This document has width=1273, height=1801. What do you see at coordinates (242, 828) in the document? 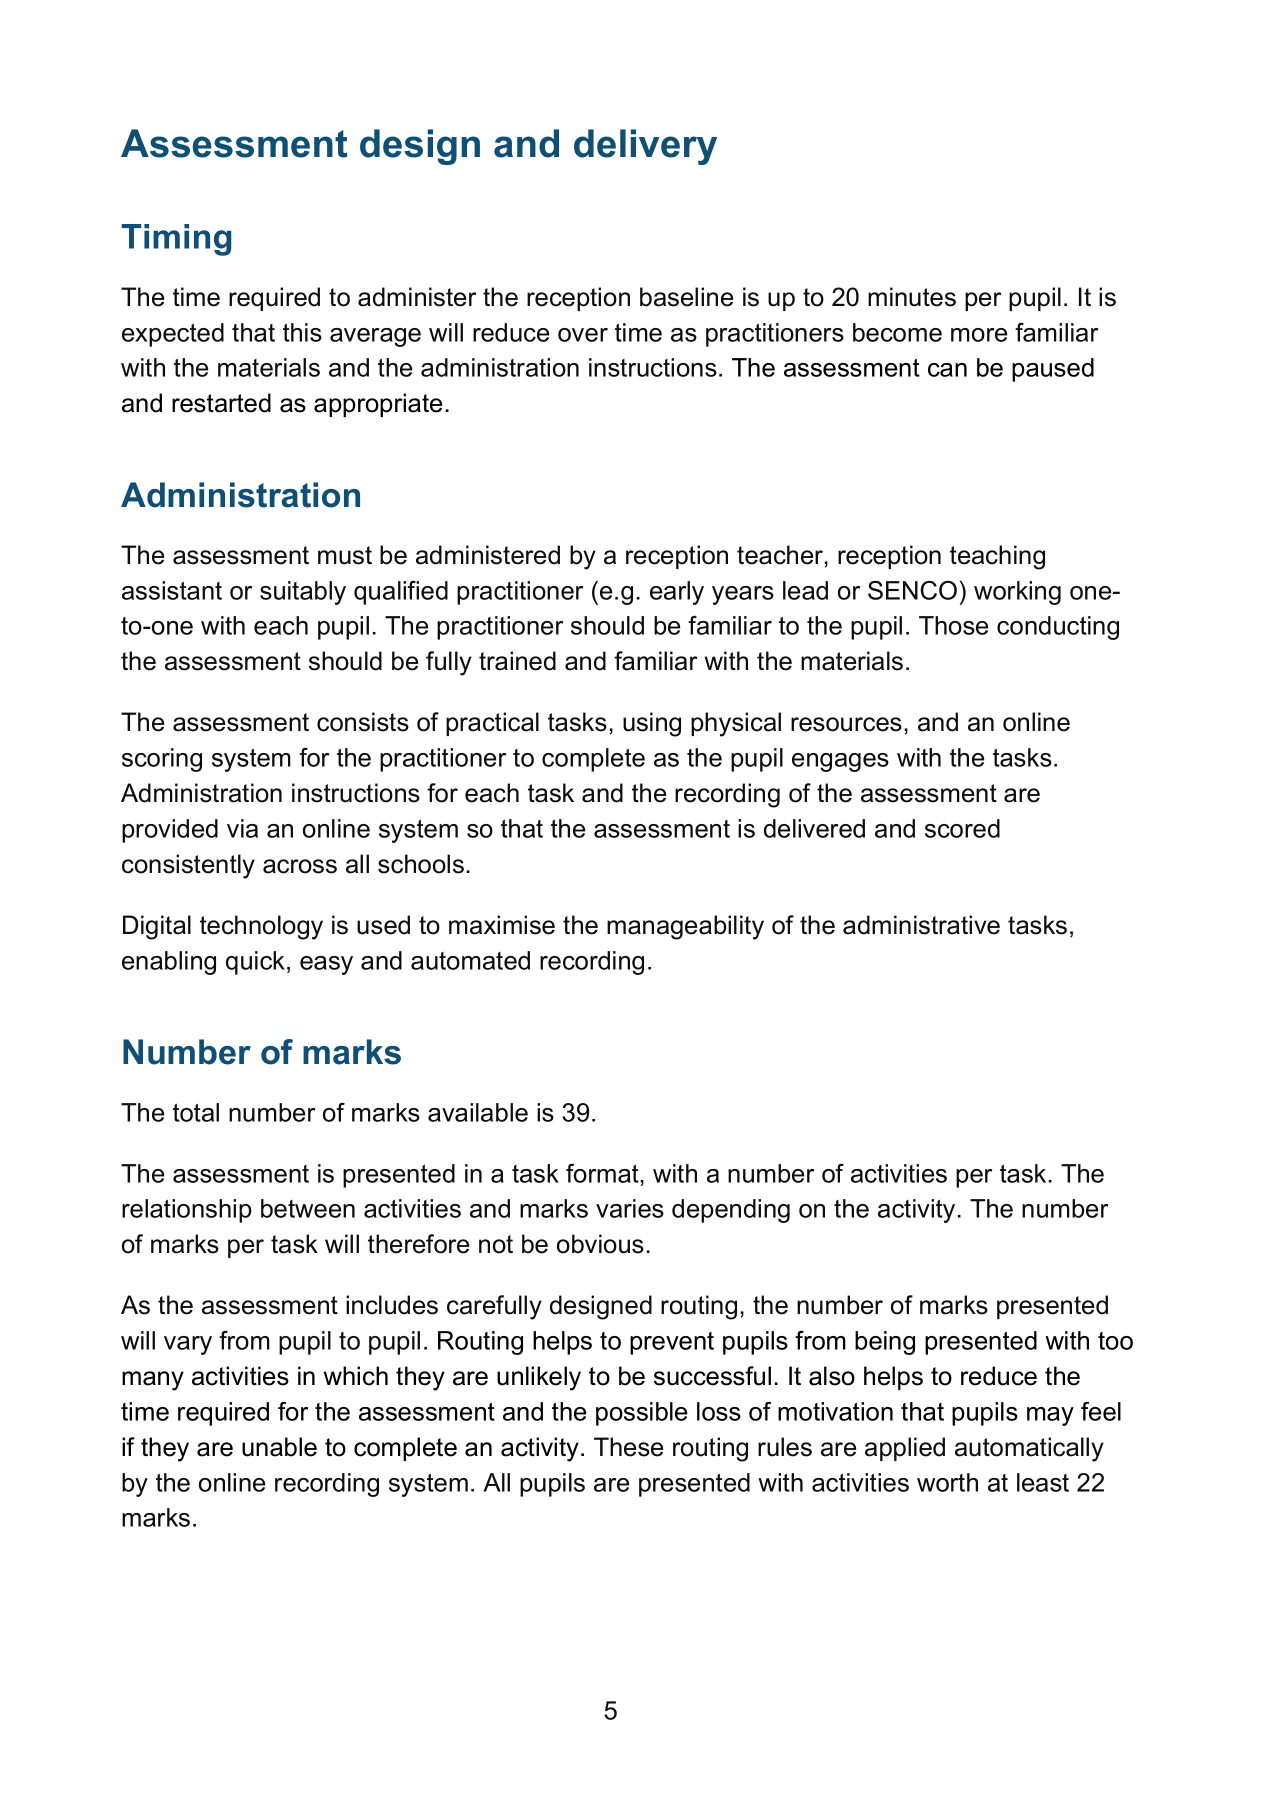
I see `via` at bounding box center [242, 828].
